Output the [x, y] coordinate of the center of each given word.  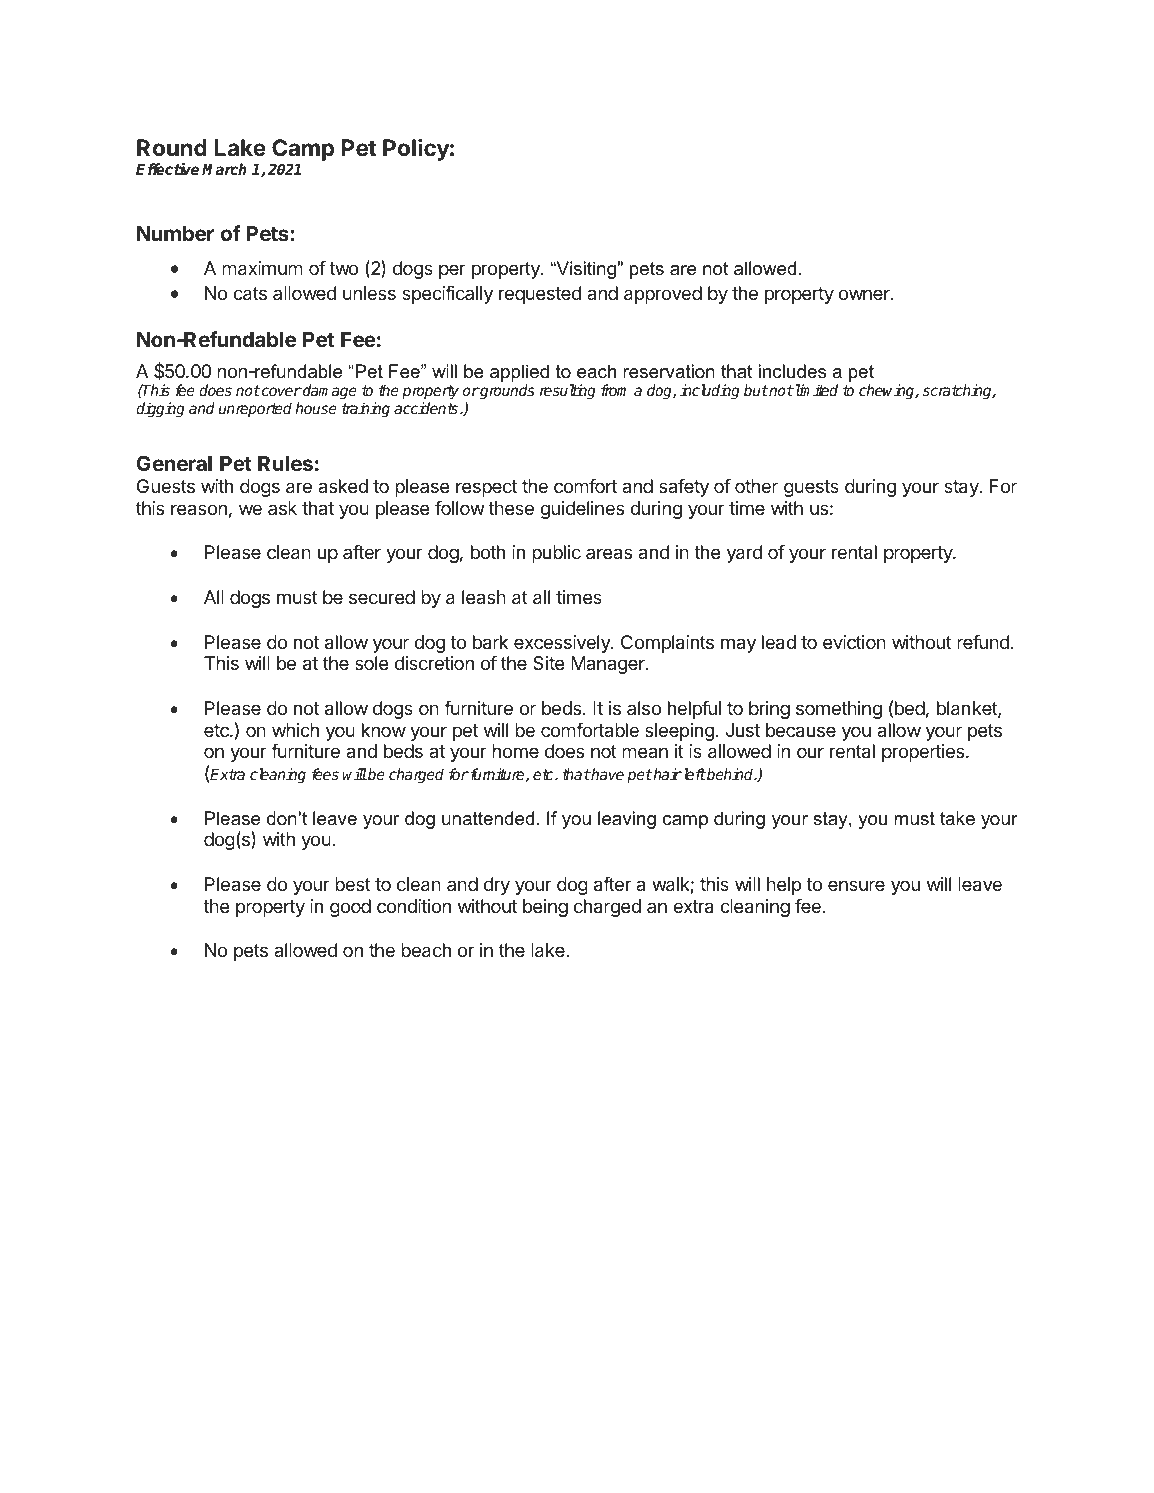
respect [486, 488]
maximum [262, 268]
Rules [285, 463]
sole [372, 663]
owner [865, 294]
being [545, 908]
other [756, 486]
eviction [854, 642]
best [353, 884]
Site [549, 663]
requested [540, 295]
